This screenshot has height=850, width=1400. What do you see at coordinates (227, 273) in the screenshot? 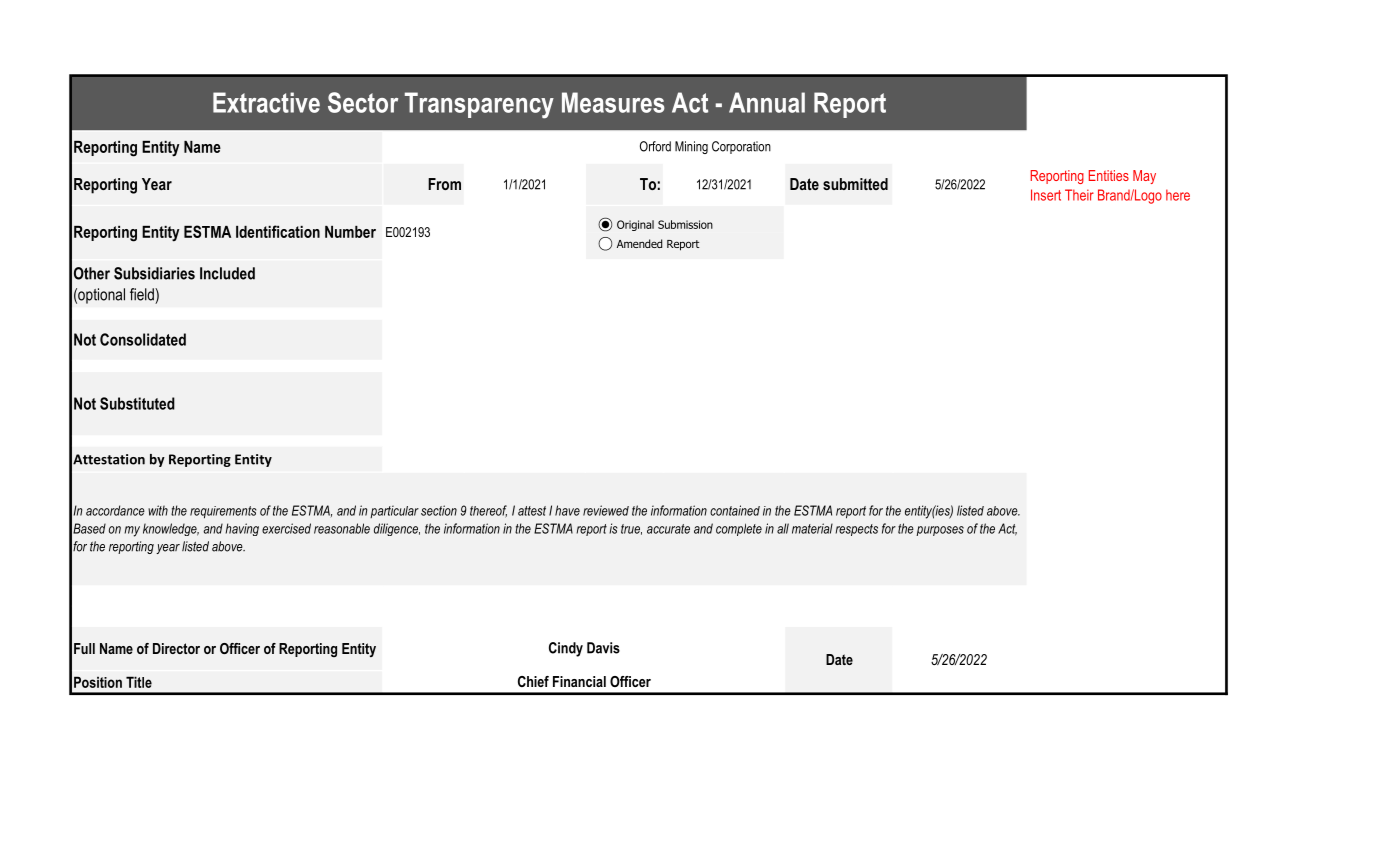
I see `Included` at bounding box center [227, 273].
